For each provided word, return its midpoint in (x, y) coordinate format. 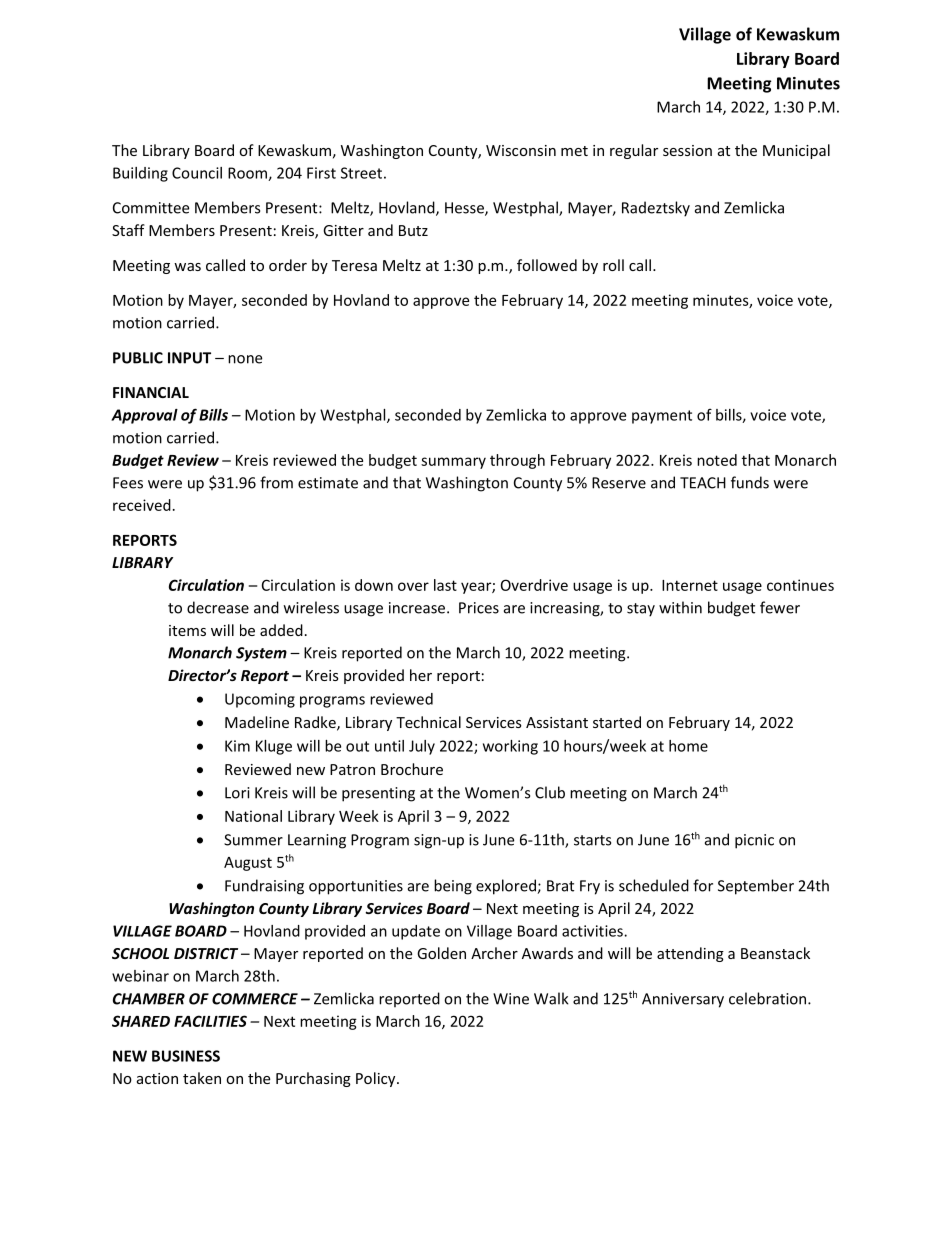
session (687, 150)
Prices (479, 608)
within (680, 607)
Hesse (465, 209)
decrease (218, 607)
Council (197, 173)
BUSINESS (186, 1056)
